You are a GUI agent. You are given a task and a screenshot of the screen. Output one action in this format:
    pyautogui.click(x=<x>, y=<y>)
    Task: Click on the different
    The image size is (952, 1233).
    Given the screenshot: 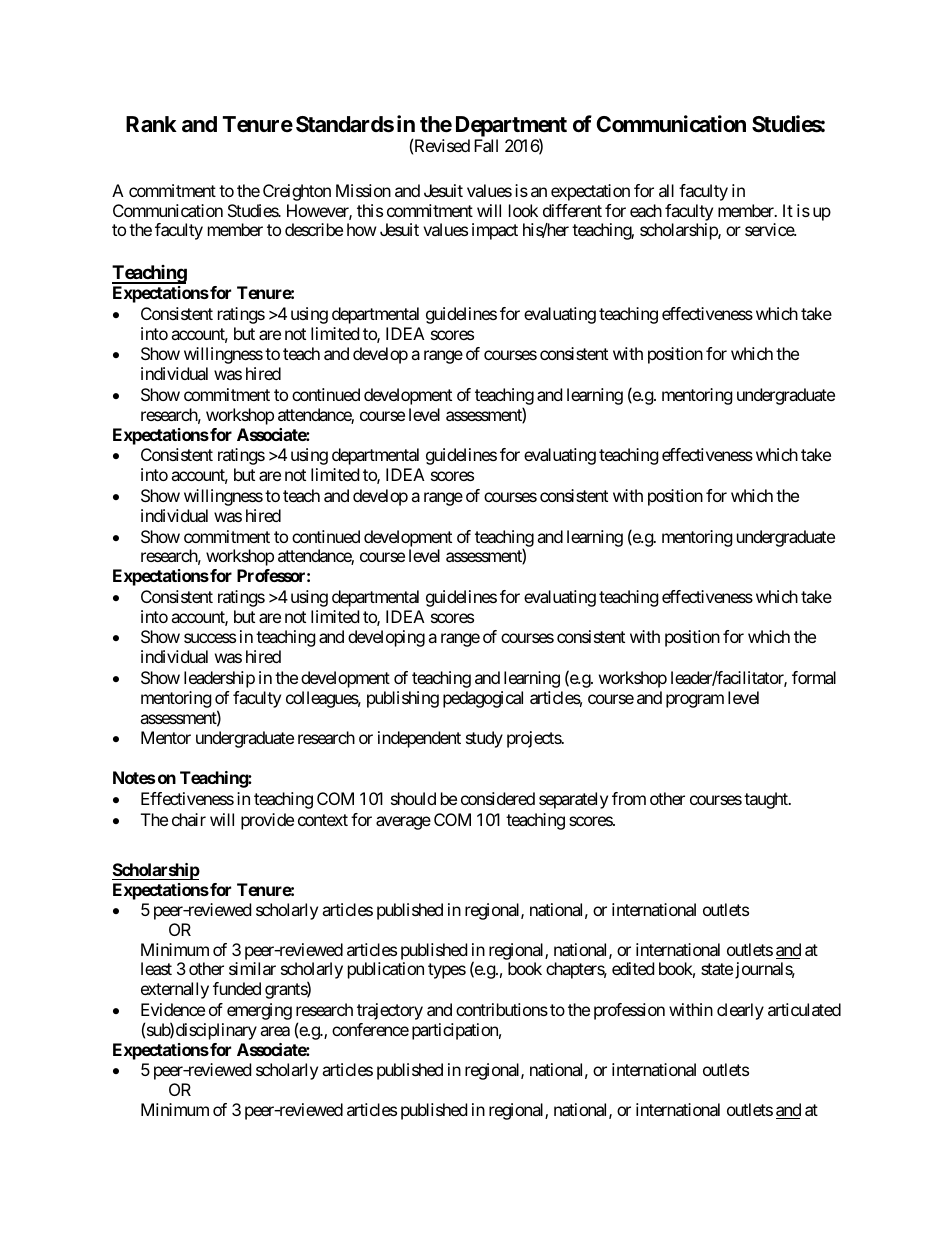 What is the action you would take?
    pyautogui.click(x=572, y=210)
